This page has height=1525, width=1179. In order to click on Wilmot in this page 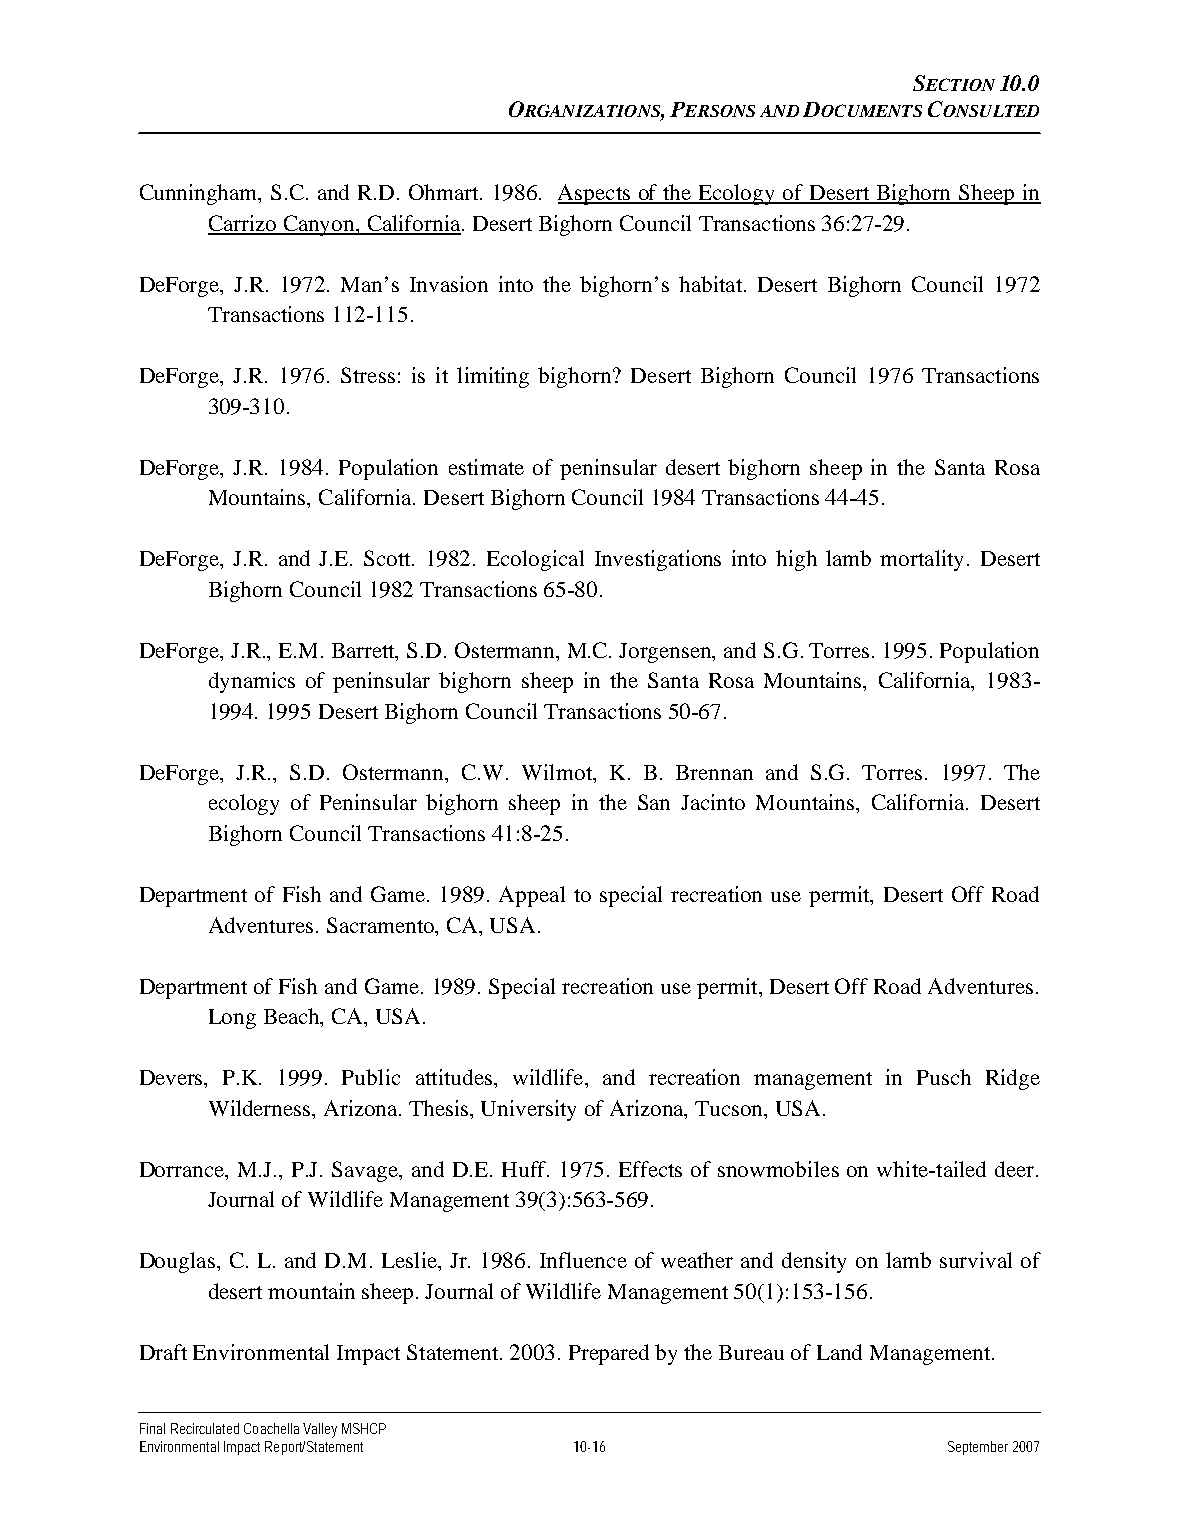, I will do `click(558, 773)`.
